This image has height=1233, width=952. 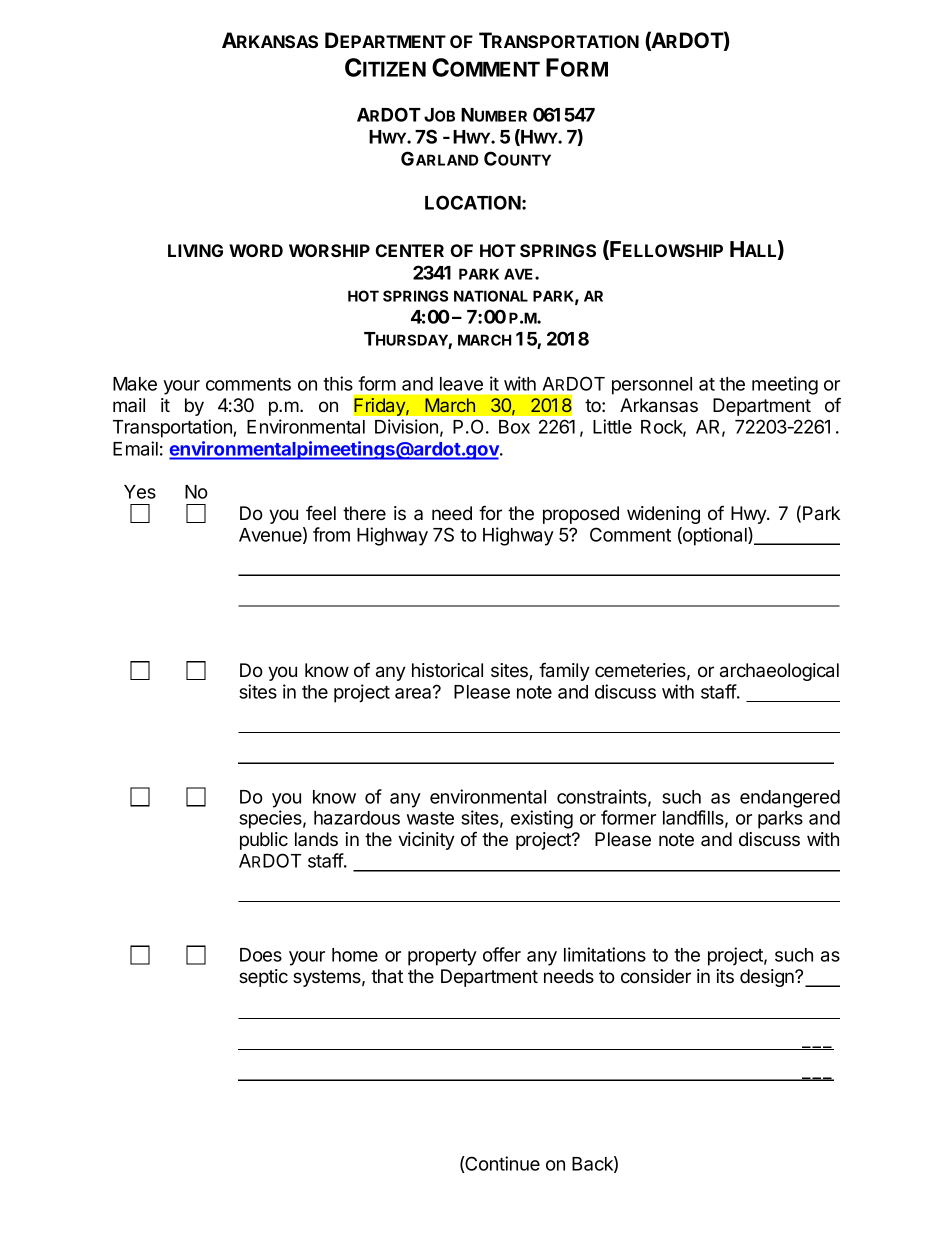 I want to click on LIVING, so click(x=195, y=250).
